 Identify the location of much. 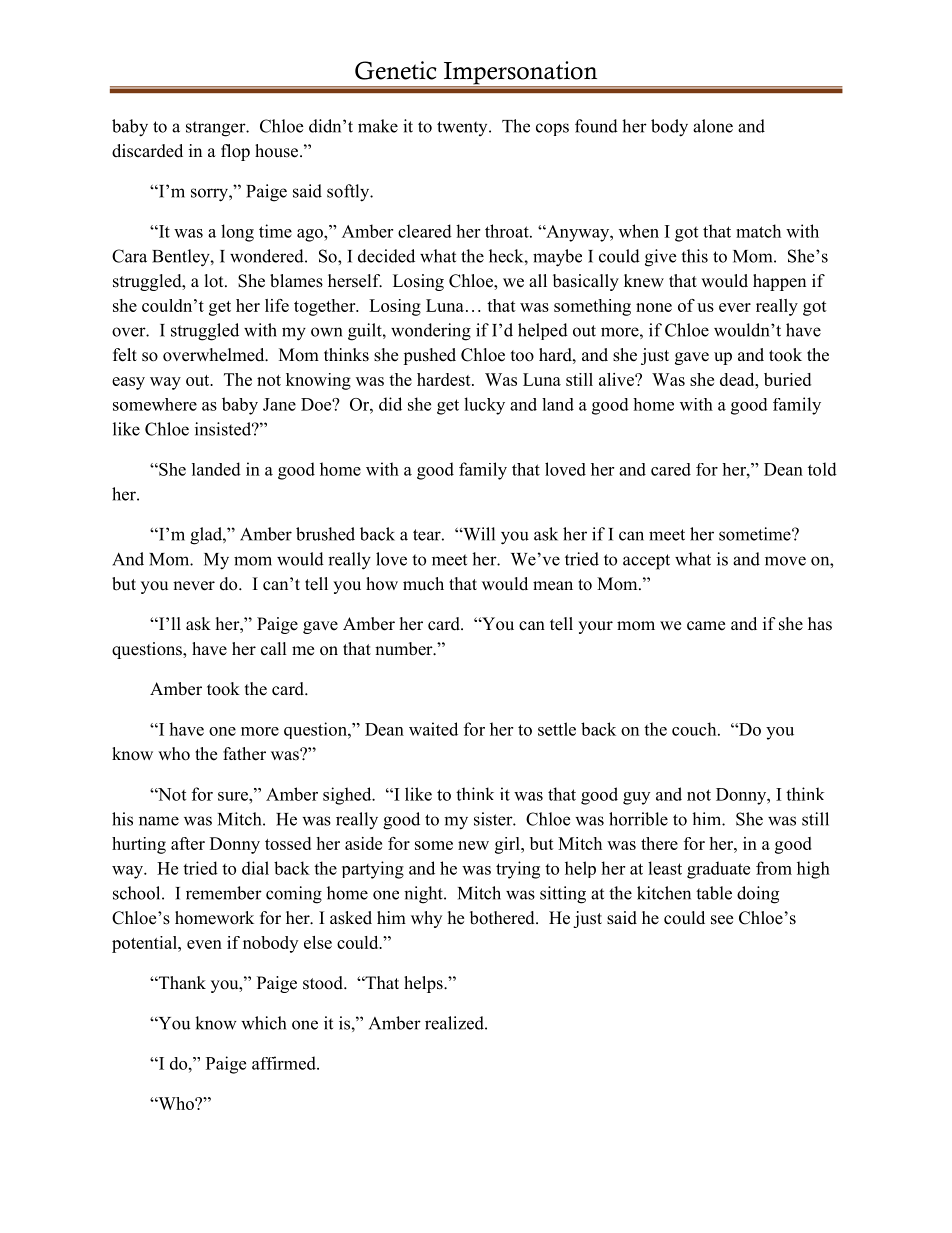
(423, 584).
